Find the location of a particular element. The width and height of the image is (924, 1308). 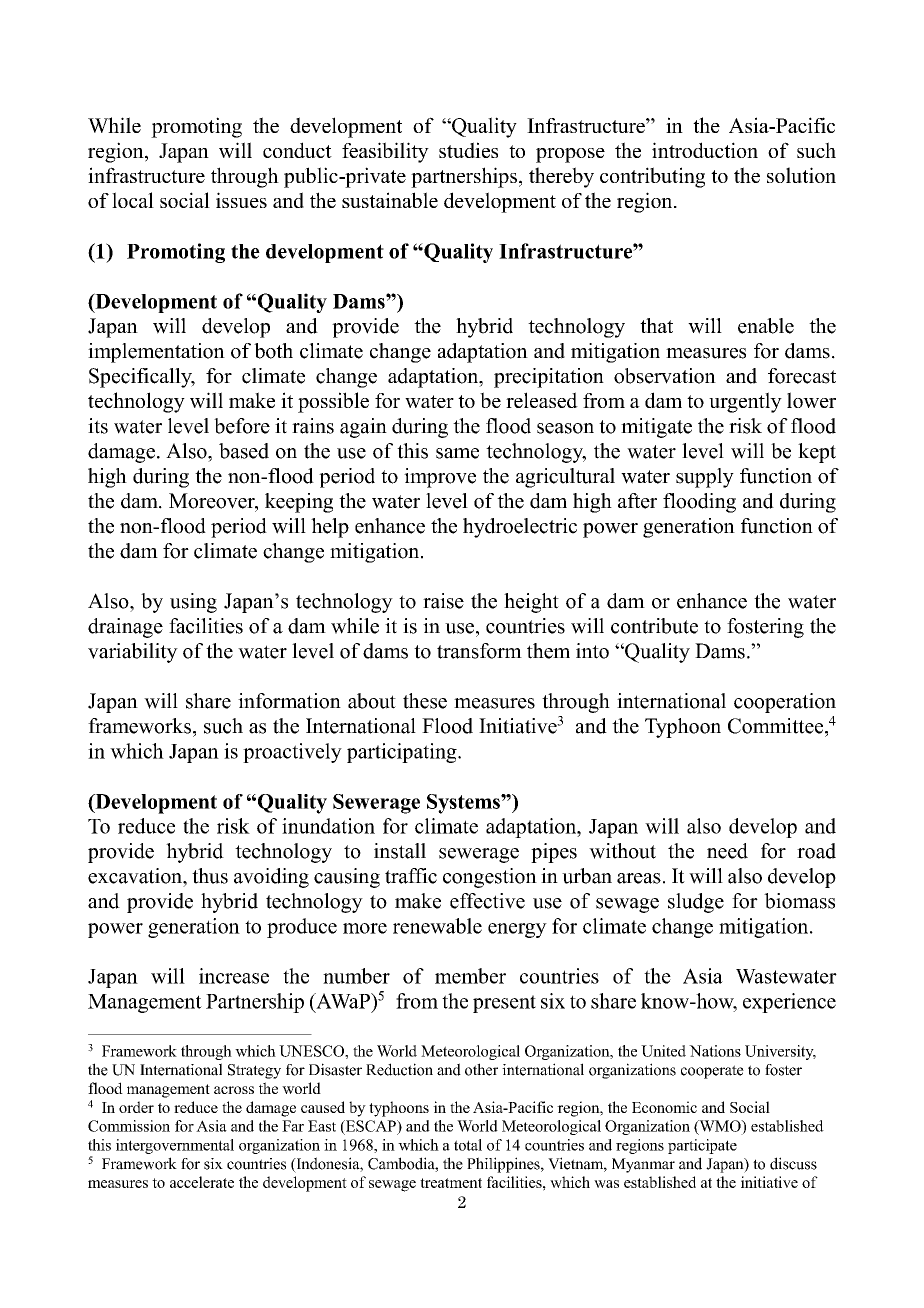

studies is located at coordinates (468, 150).
